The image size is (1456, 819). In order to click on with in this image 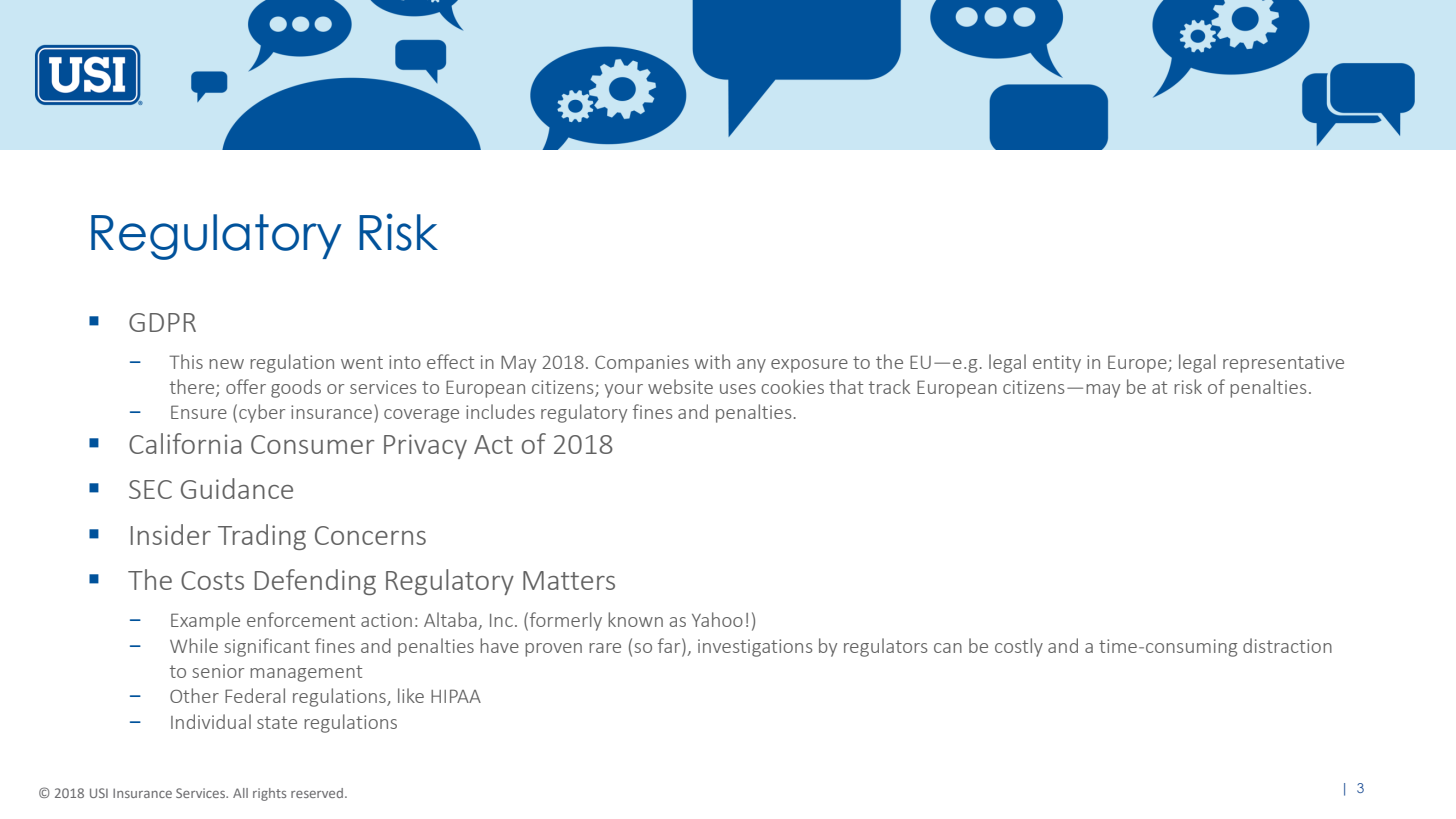, I will do `click(712, 361)`.
